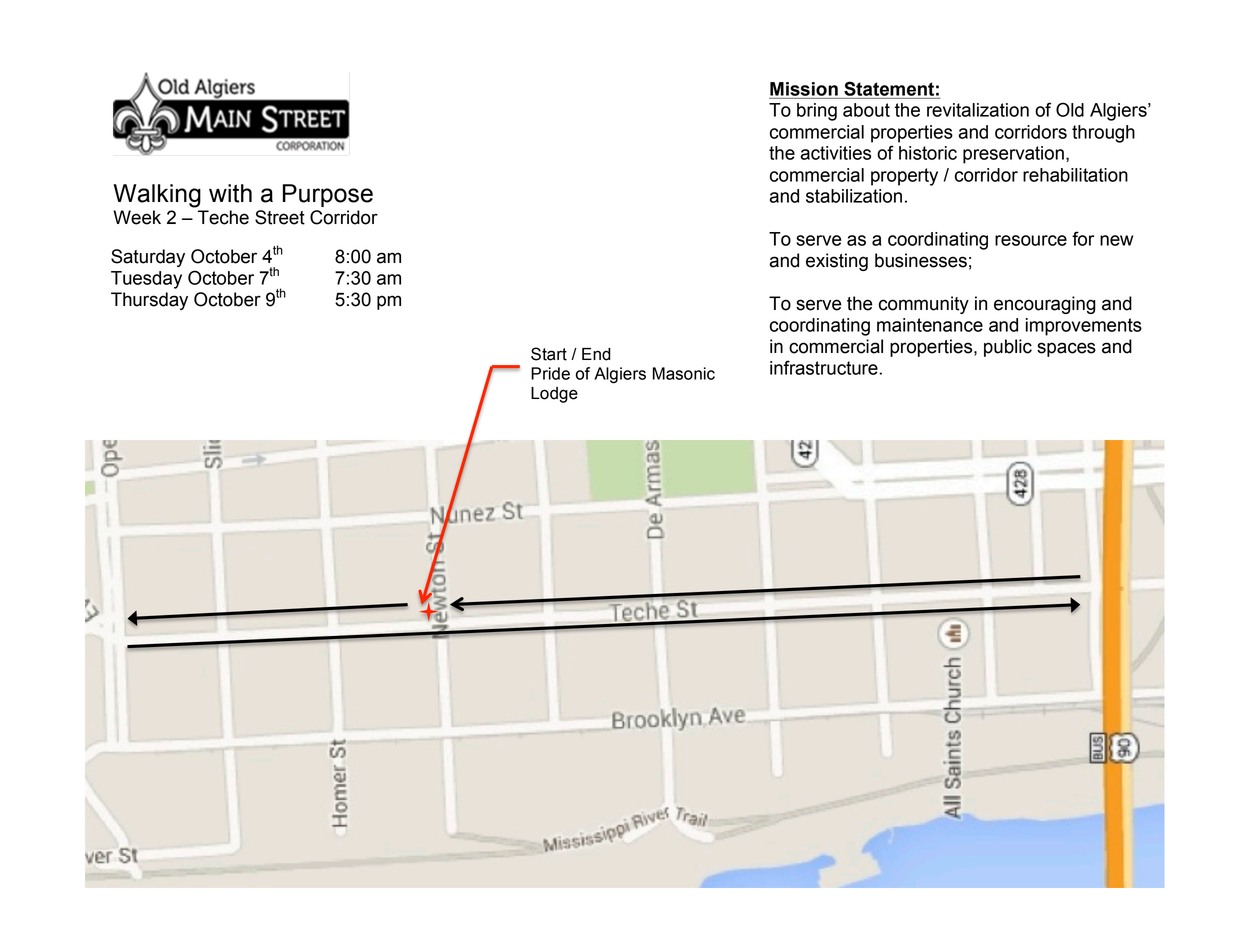 Image resolution: width=1233 pixels, height=952 pixels. What do you see at coordinates (554, 395) in the screenshot?
I see `Lodge` at bounding box center [554, 395].
